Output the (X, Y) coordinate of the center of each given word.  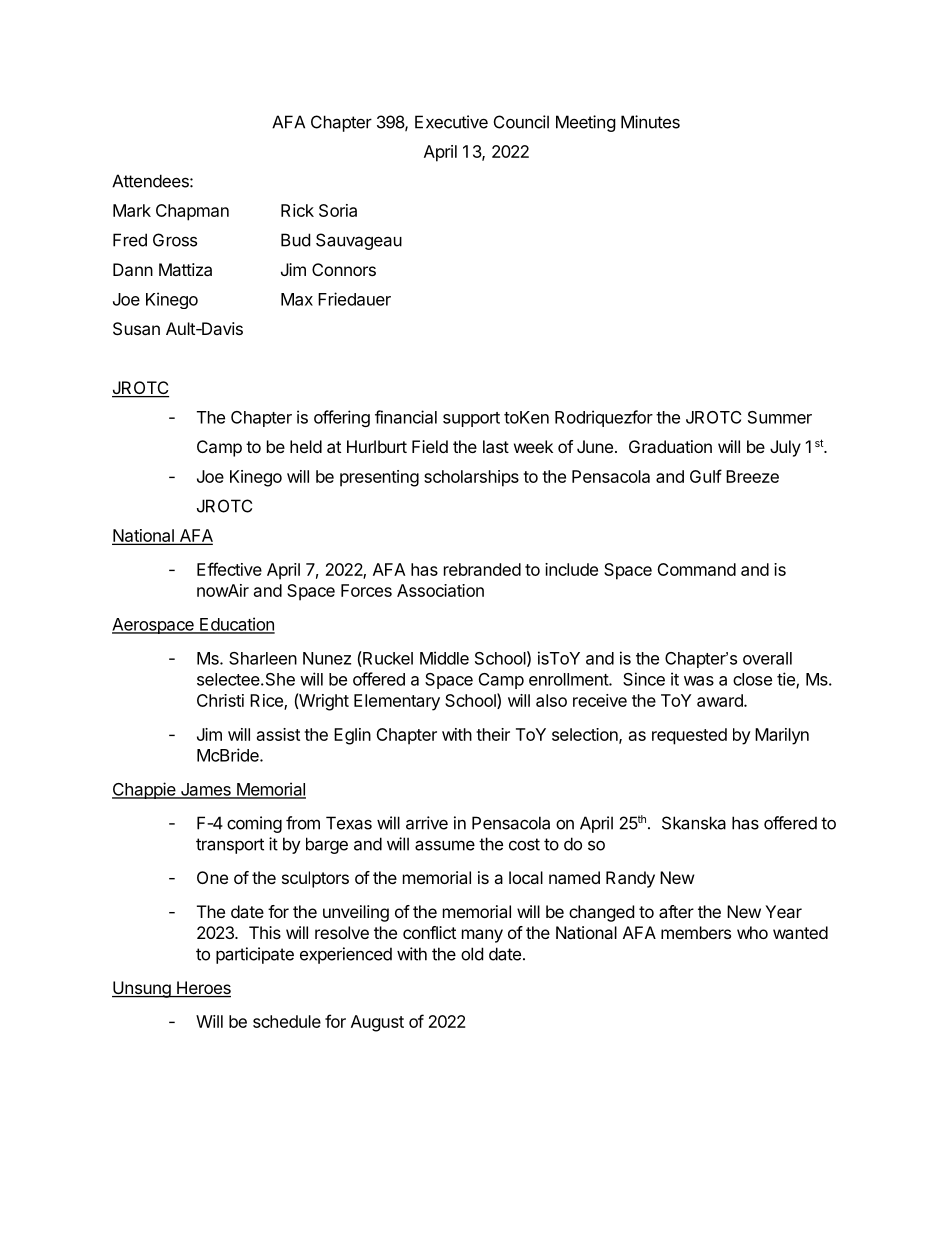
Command (696, 569)
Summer (780, 417)
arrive (427, 823)
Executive (451, 122)
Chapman (192, 212)
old (472, 954)
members (696, 932)
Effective (229, 569)
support (471, 419)
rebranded (482, 569)
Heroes (203, 989)
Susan (136, 328)
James (205, 790)
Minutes (650, 122)
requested (689, 736)
